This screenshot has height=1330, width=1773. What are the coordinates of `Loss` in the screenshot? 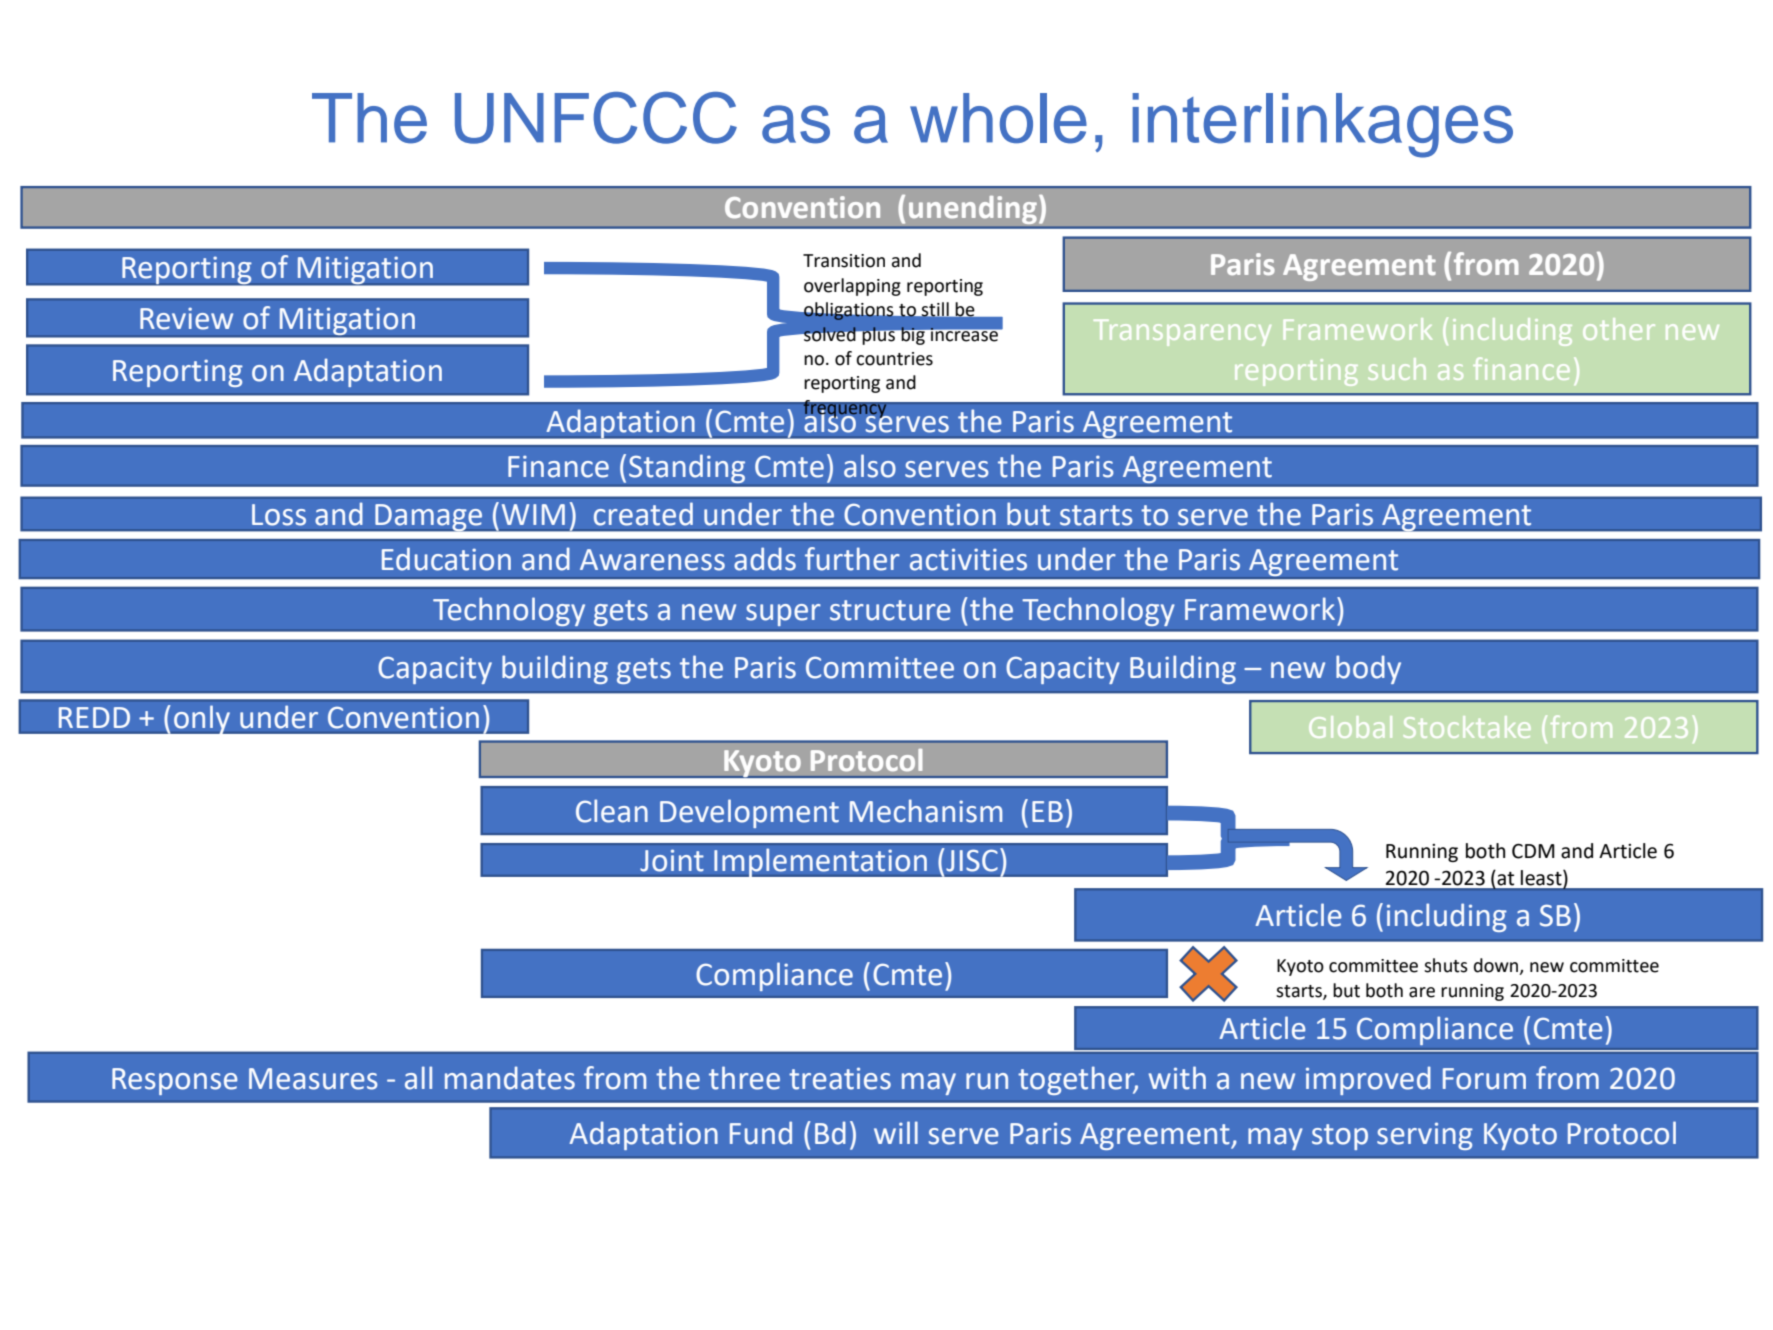 It's located at (279, 515).
